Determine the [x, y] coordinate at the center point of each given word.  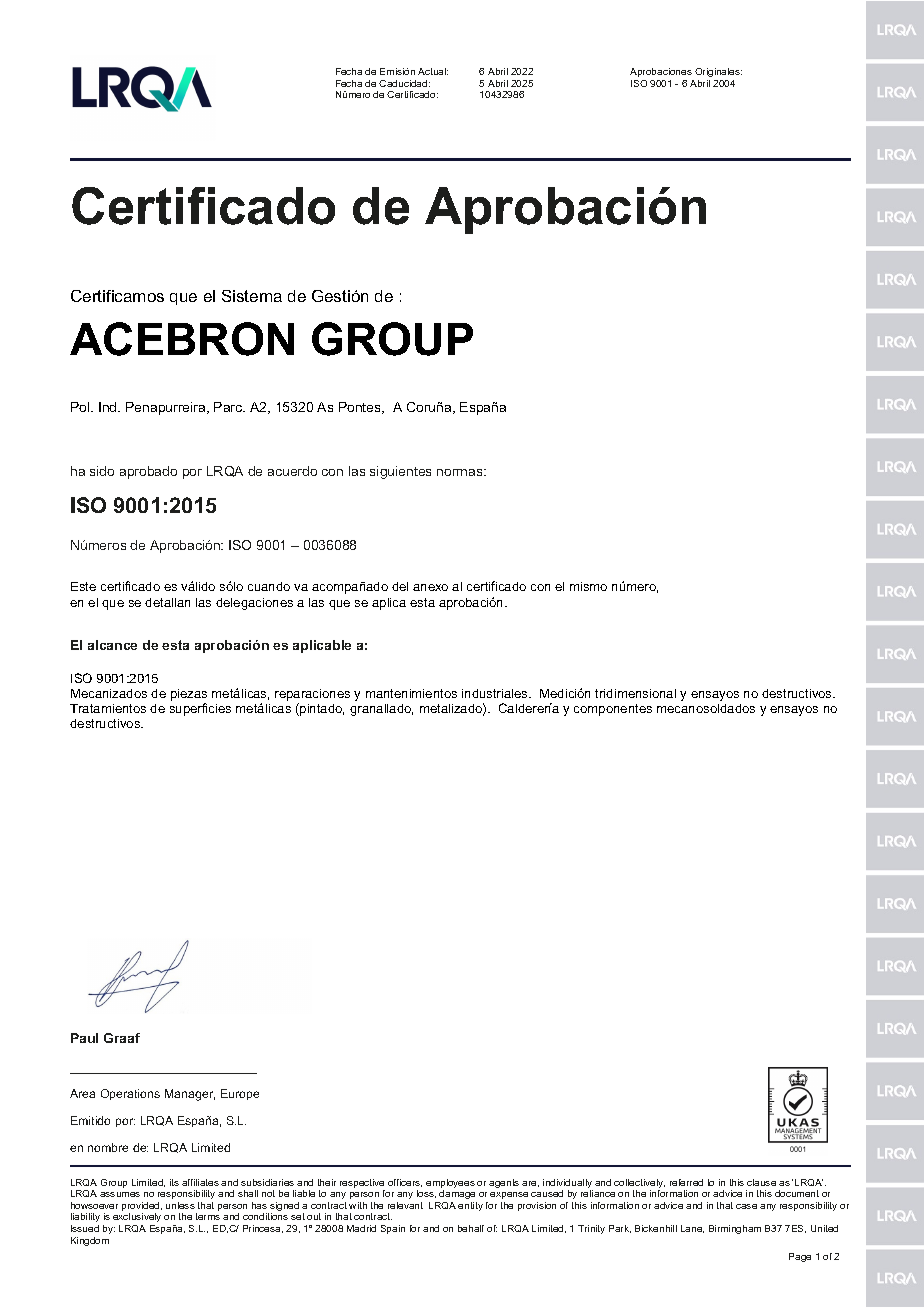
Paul [84, 1038]
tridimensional [635, 693]
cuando [269, 586]
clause [761, 1182]
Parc [229, 407]
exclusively [137, 1219]
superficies [200, 709]
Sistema [252, 296]
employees [450, 1185]
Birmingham [735, 1229]
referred [686, 1182]
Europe [240, 1094]
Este [83, 586]
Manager [190, 1095]
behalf [471, 1228]
